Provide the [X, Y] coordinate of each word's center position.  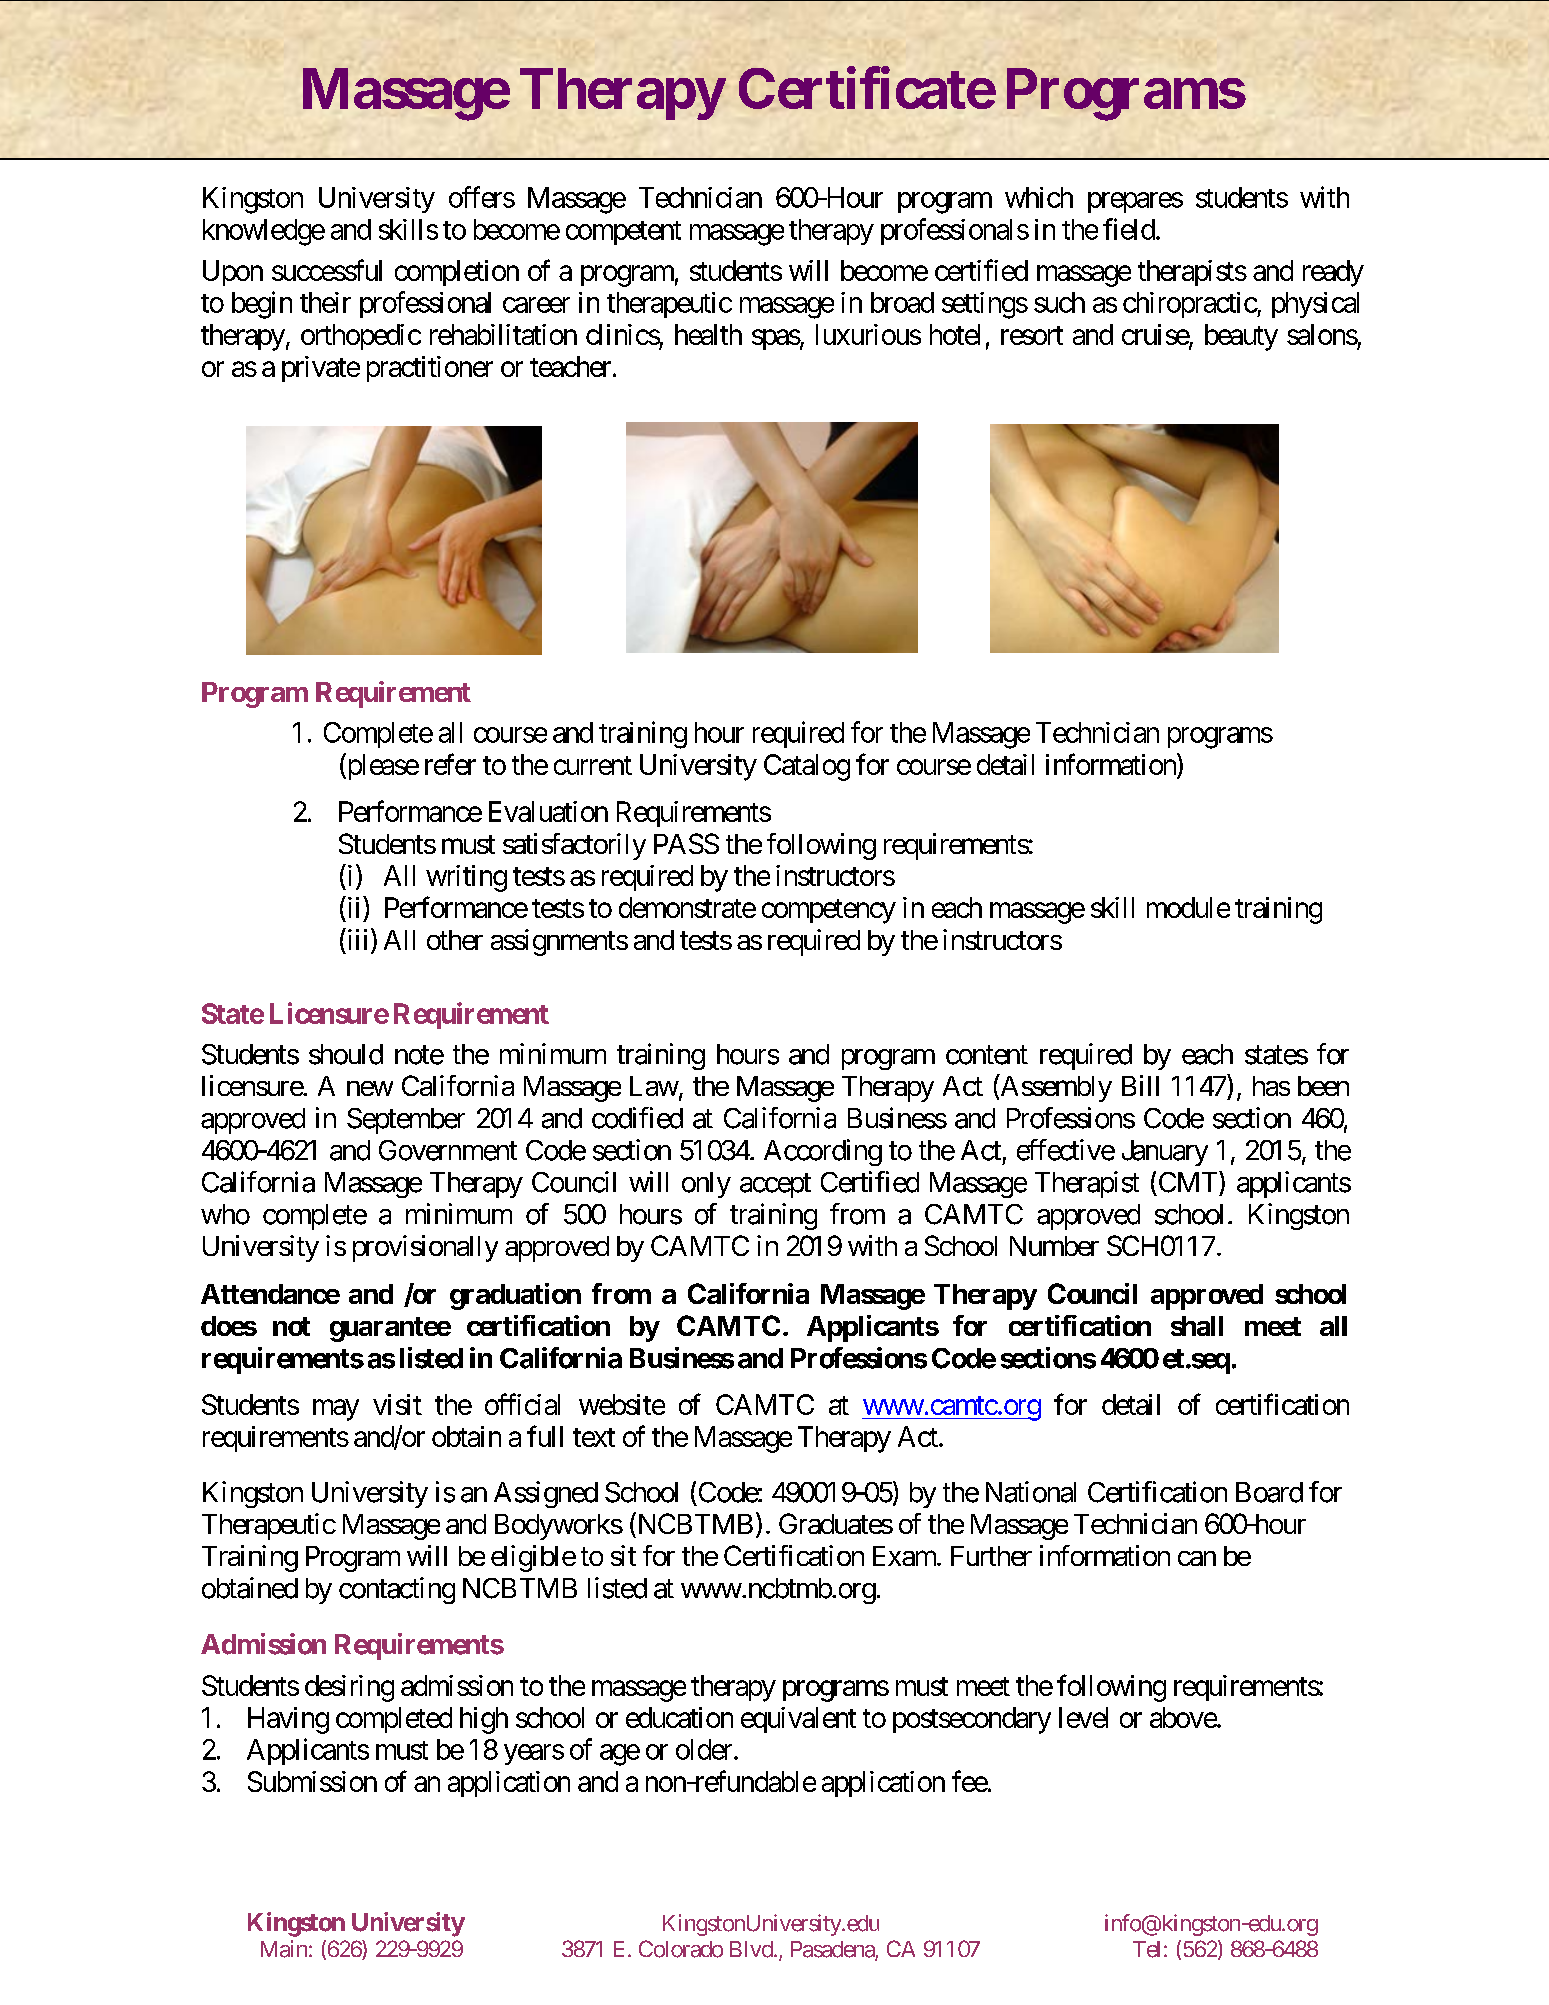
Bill [1140, 1085]
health [708, 334]
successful [327, 270]
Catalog [807, 767]
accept [775, 1186]
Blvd [751, 1949]
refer [450, 764]
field [1129, 229]
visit [397, 1404]
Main [284, 1949]
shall [1197, 1326]
